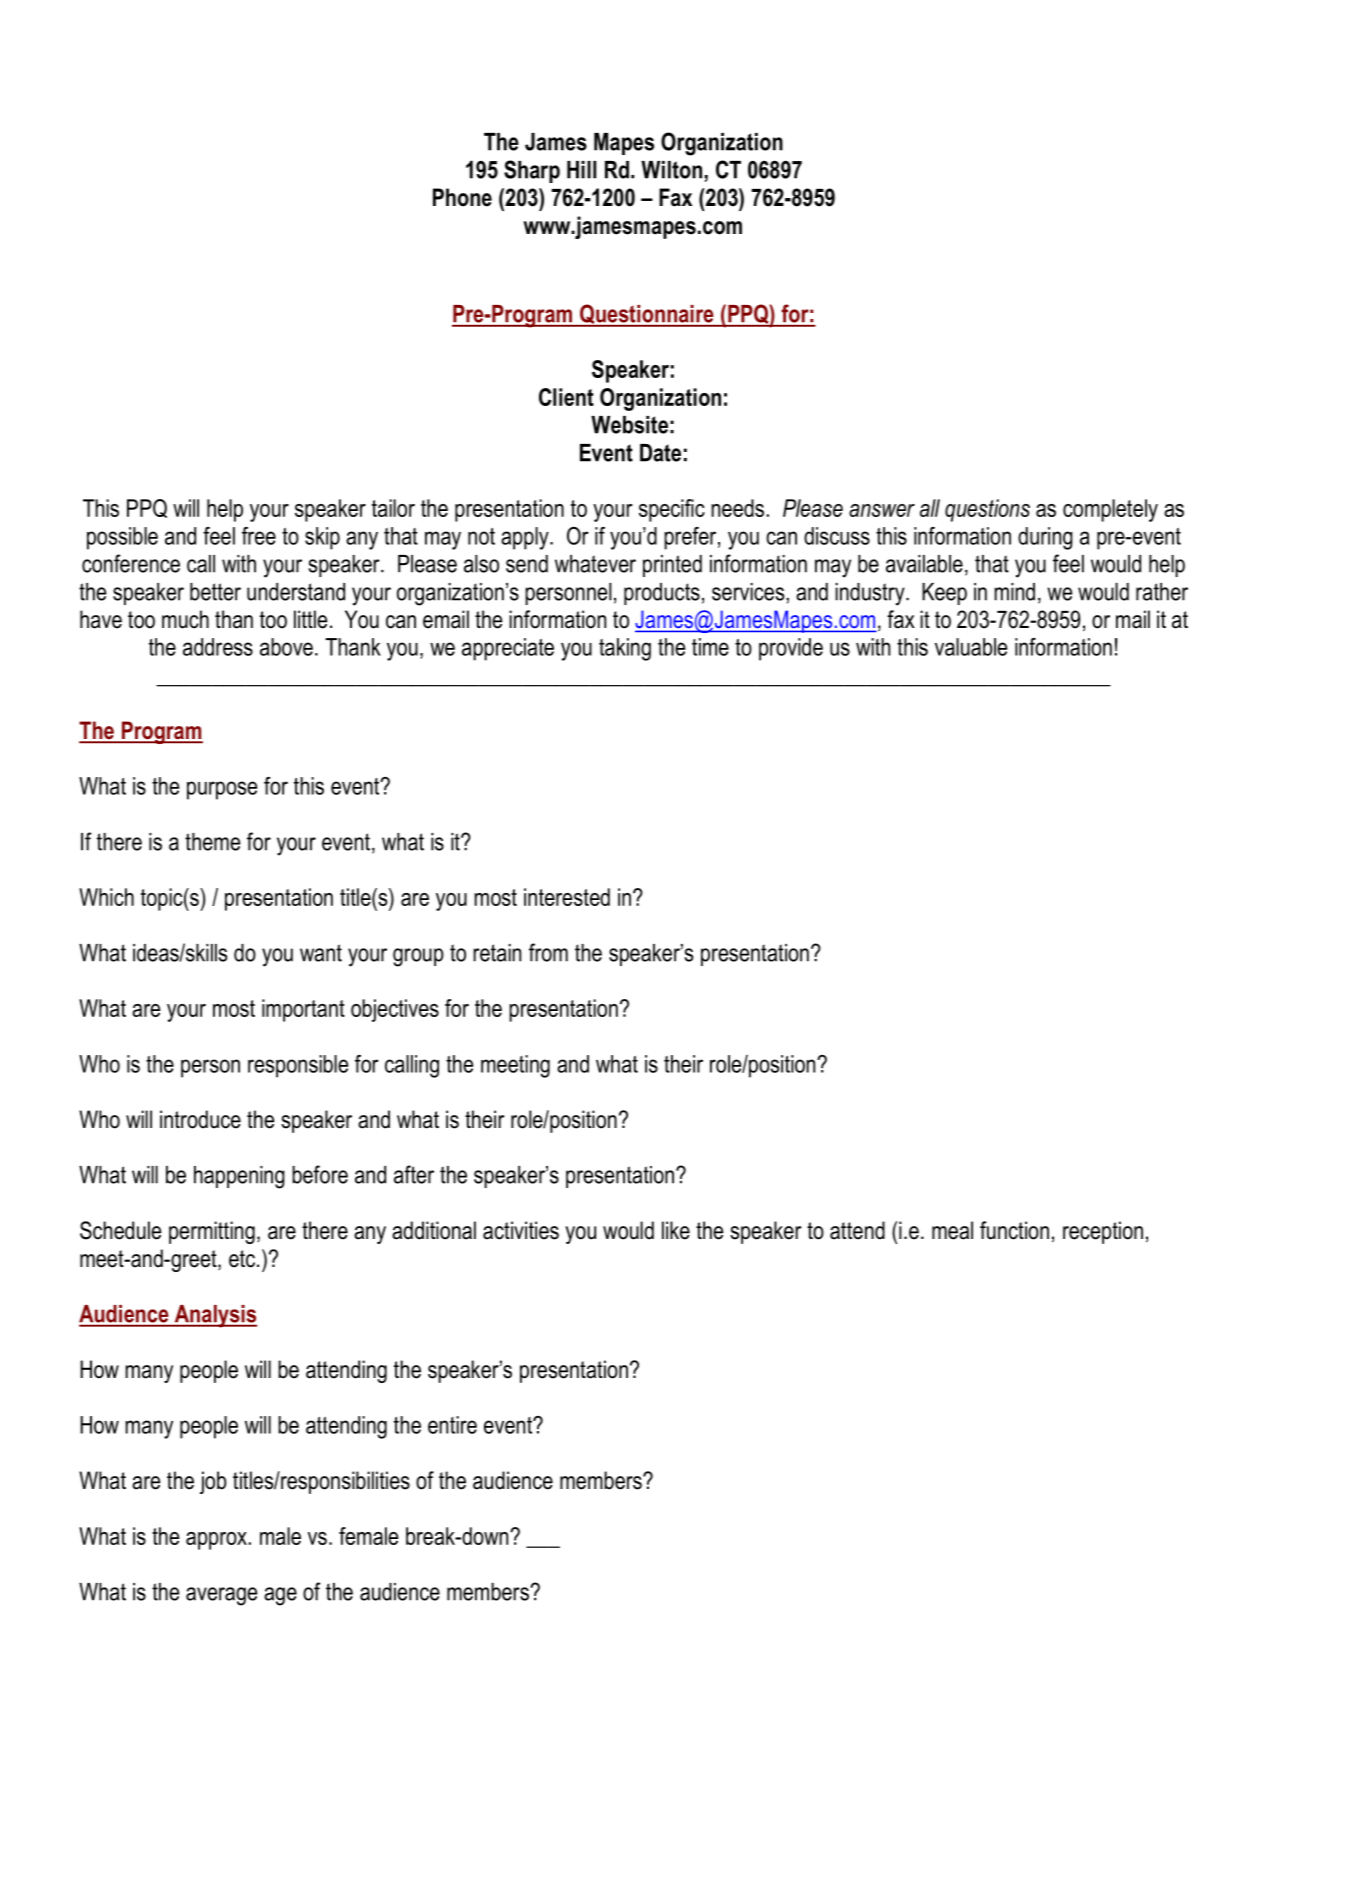  I want to click on taking, so click(625, 649).
